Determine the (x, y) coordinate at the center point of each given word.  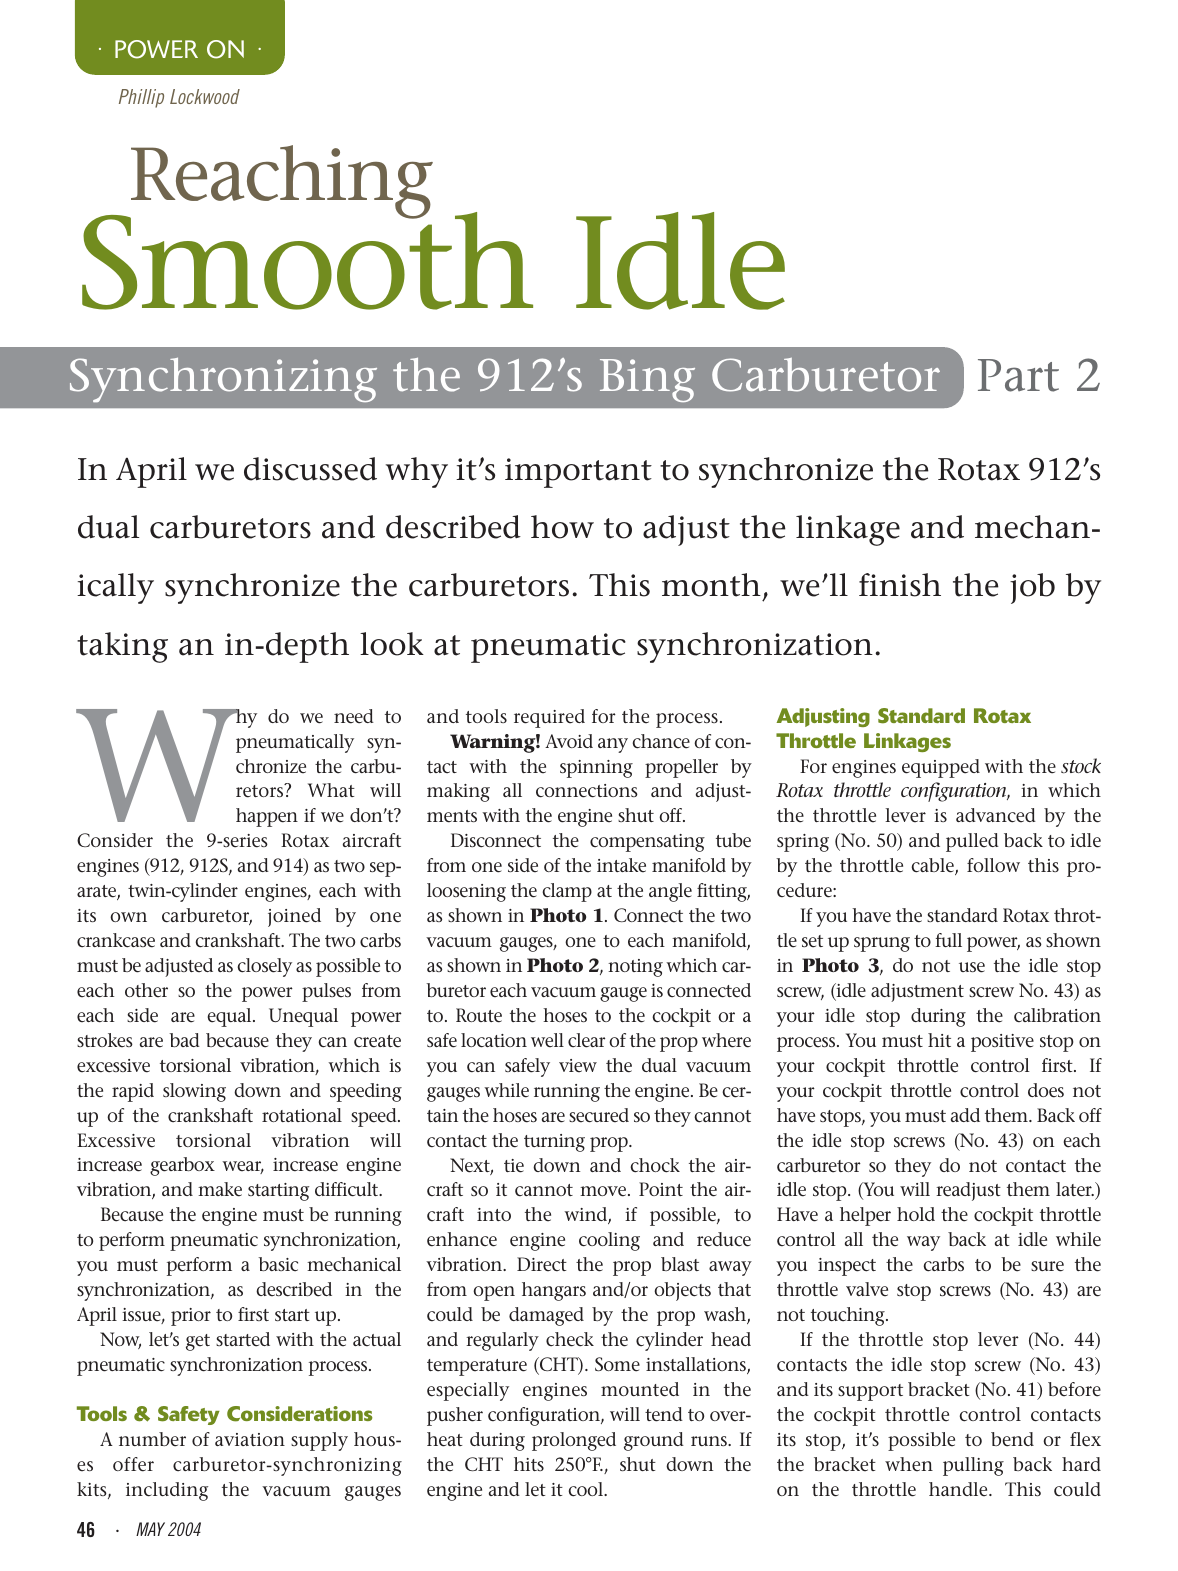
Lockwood (205, 96)
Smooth (307, 260)
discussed (310, 469)
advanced (996, 815)
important (578, 473)
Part (1018, 375)
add (965, 1115)
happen (267, 817)
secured (599, 1115)
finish (900, 585)
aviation (250, 1439)
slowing (194, 1092)
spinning (596, 769)
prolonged (574, 1441)
